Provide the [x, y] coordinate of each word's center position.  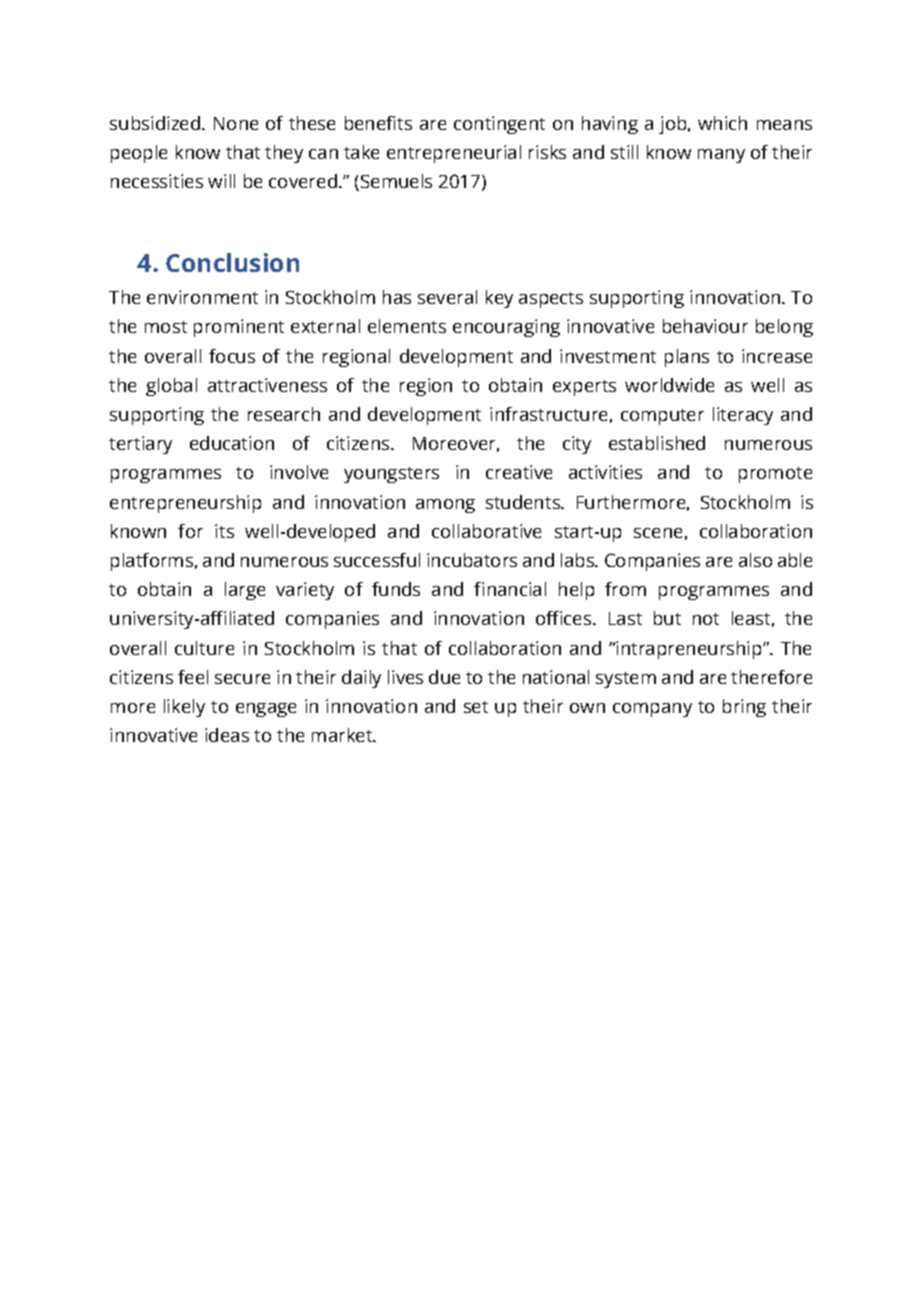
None [236, 123]
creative [519, 472]
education [232, 443]
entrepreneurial [454, 154]
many [721, 156]
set [476, 707]
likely [184, 708]
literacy [743, 416]
